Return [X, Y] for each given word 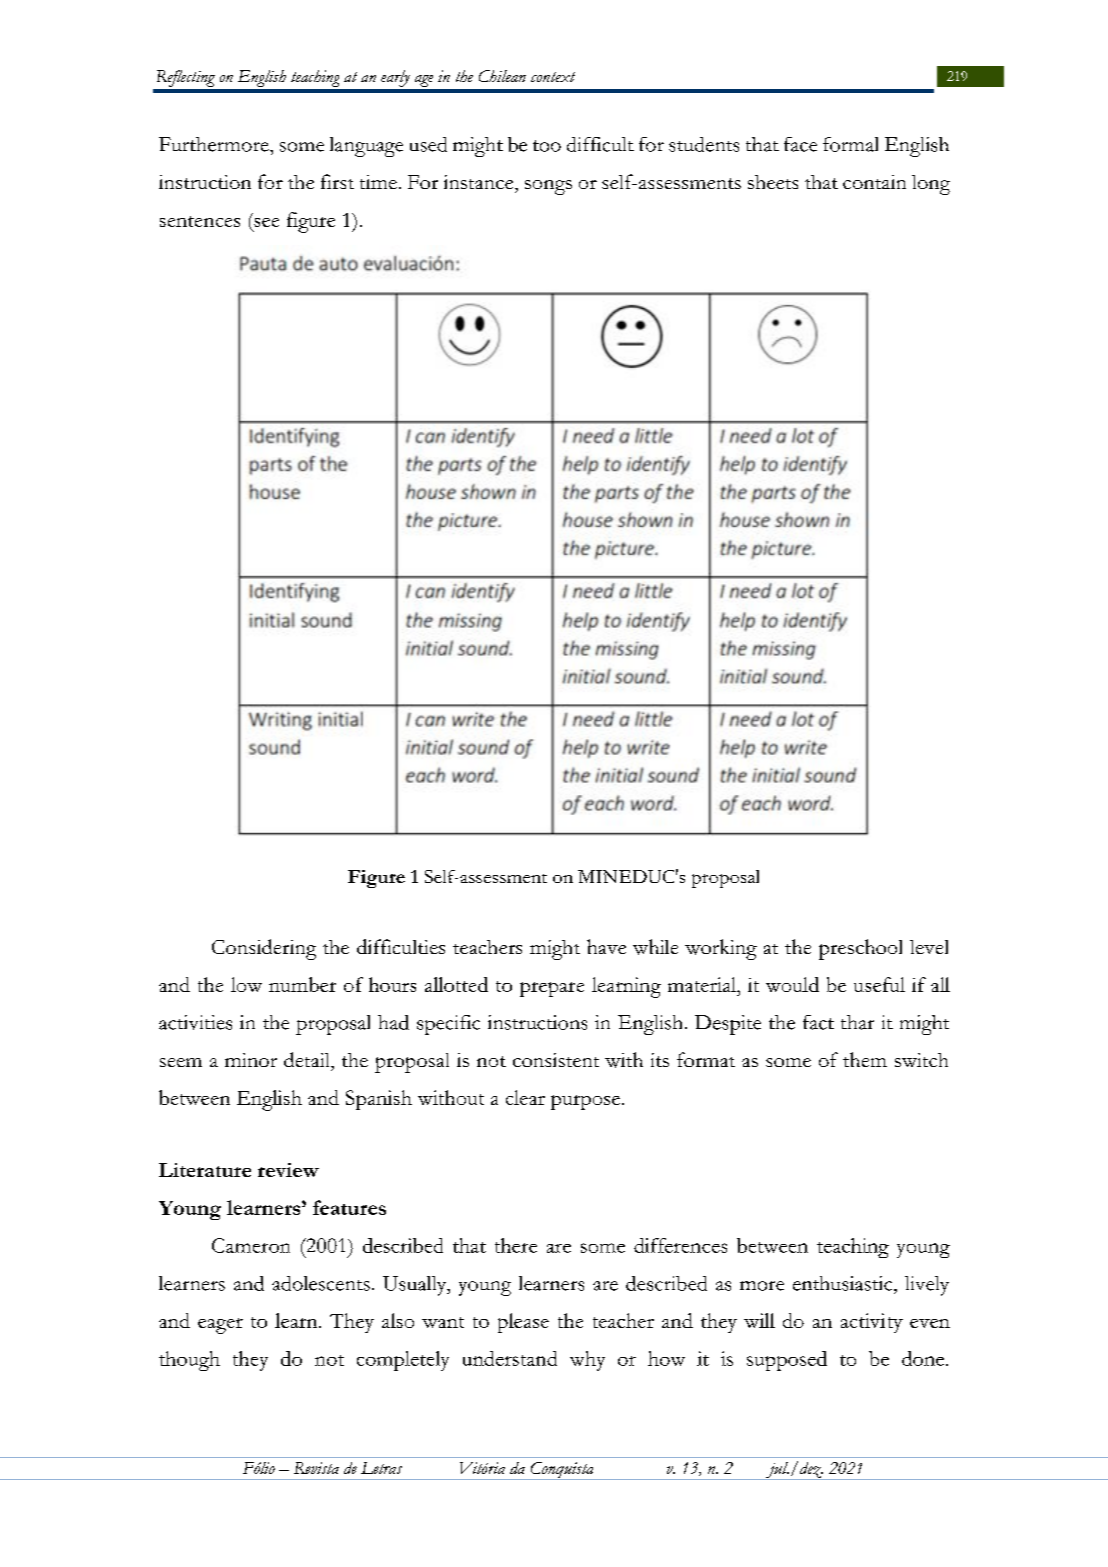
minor [251, 1060]
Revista [316, 1468]
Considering [264, 949]
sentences [200, 221]
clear [525, 1097]
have [606, 946]
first [337, 181]
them [865, 1059]
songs [548, 187]
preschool [860, 949]
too [547, 146]
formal [850, 144]
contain [874, 182]
